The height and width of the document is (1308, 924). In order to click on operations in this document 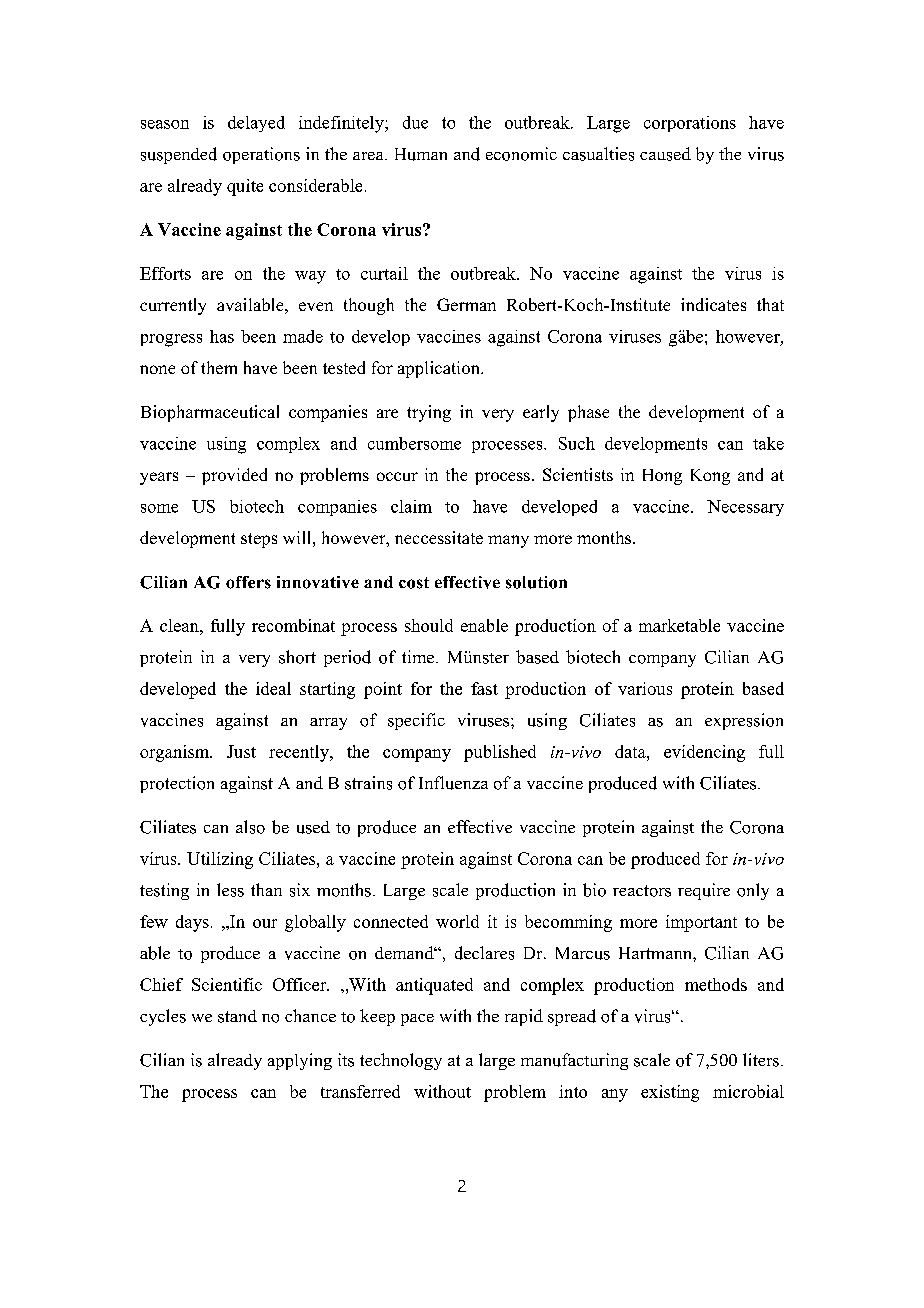, I will do `click(261, 155)`.
